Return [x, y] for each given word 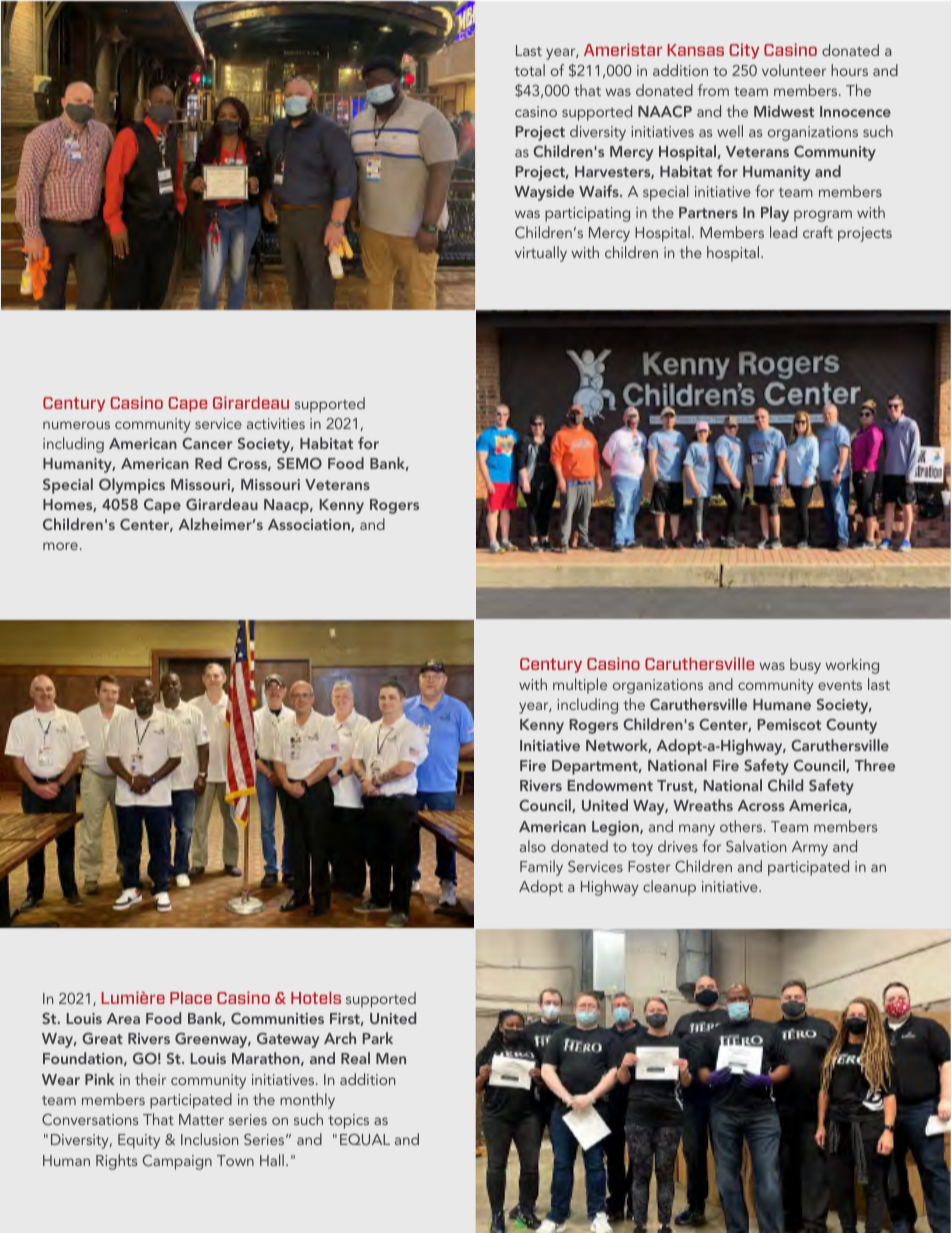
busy [805, 666]
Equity [139, 1141]
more [60, 546]
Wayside [544, 193]
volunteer [794, 70]
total [530, 70]
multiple [580, 686]
